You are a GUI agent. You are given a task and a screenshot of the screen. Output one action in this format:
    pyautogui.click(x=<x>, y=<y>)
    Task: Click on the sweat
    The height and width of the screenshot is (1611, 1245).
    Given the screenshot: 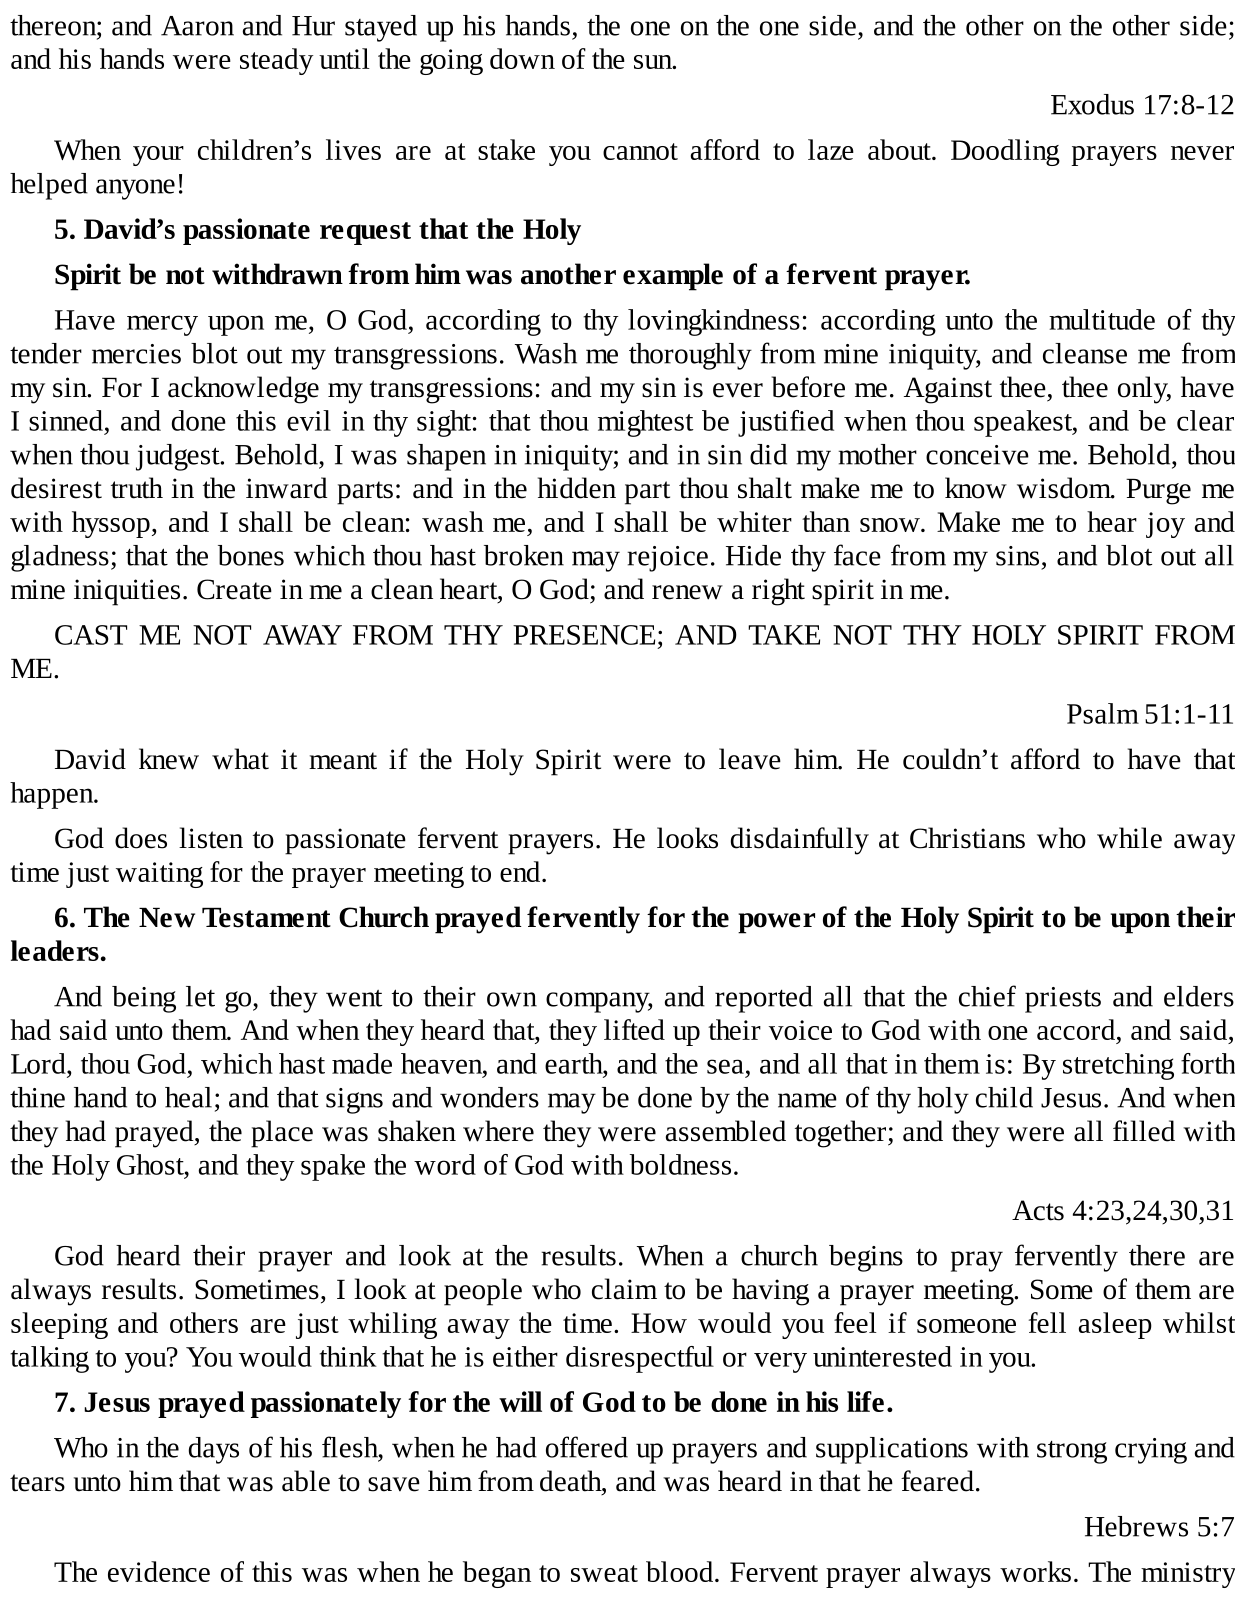 What is the action you would take?
    pyautogui.click(x=604, y=1573)
